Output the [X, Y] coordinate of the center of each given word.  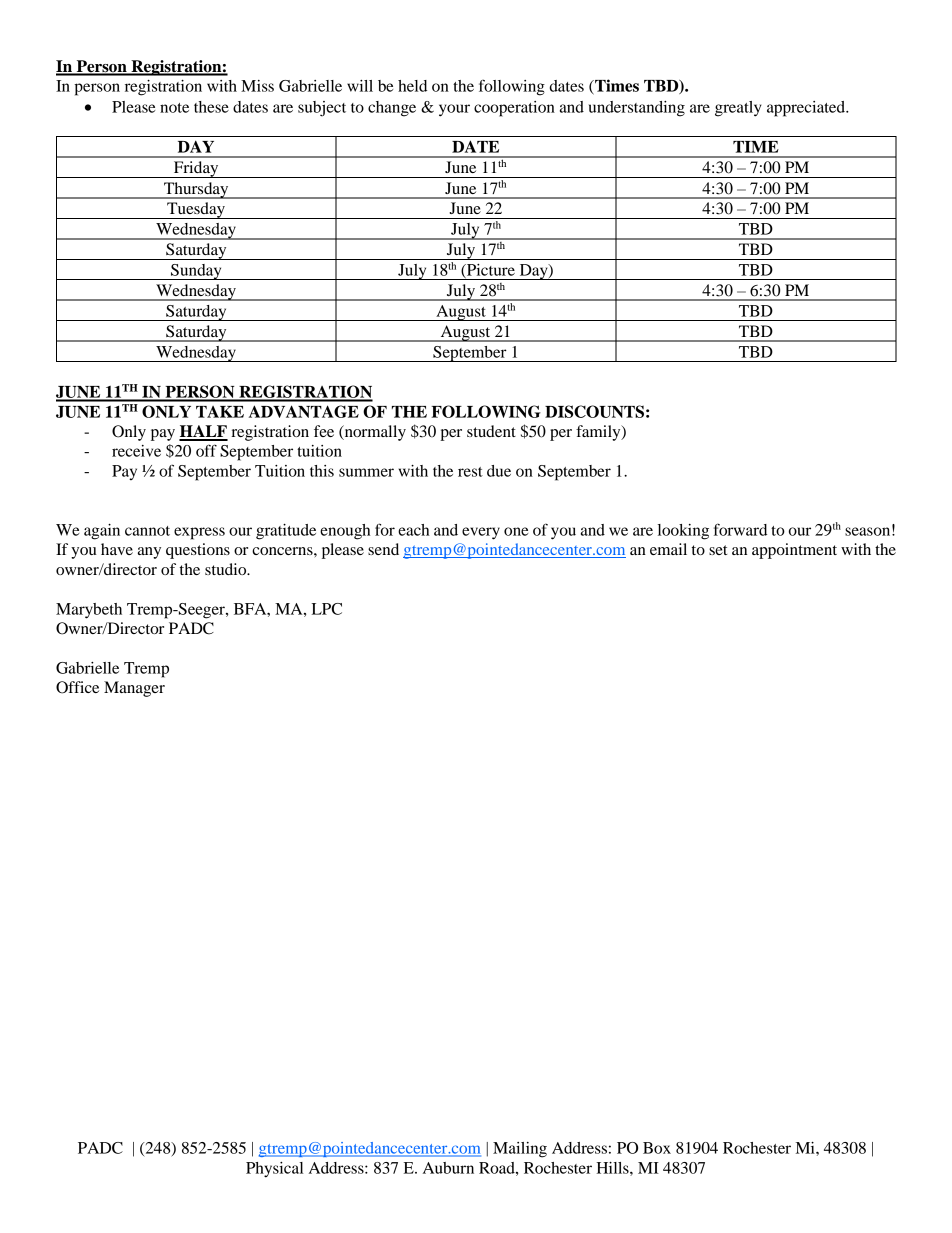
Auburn [448, 1168]
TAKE [220, 412]
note [174, 108]
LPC [327, 609]
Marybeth [89, 611]
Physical [274, 1170]
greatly [738, 109]
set [718, 550]
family [599, 433]
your [454, 110]
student [491, 431]
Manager [134, 689]
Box [657, 1148]
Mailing [520, 1150]
